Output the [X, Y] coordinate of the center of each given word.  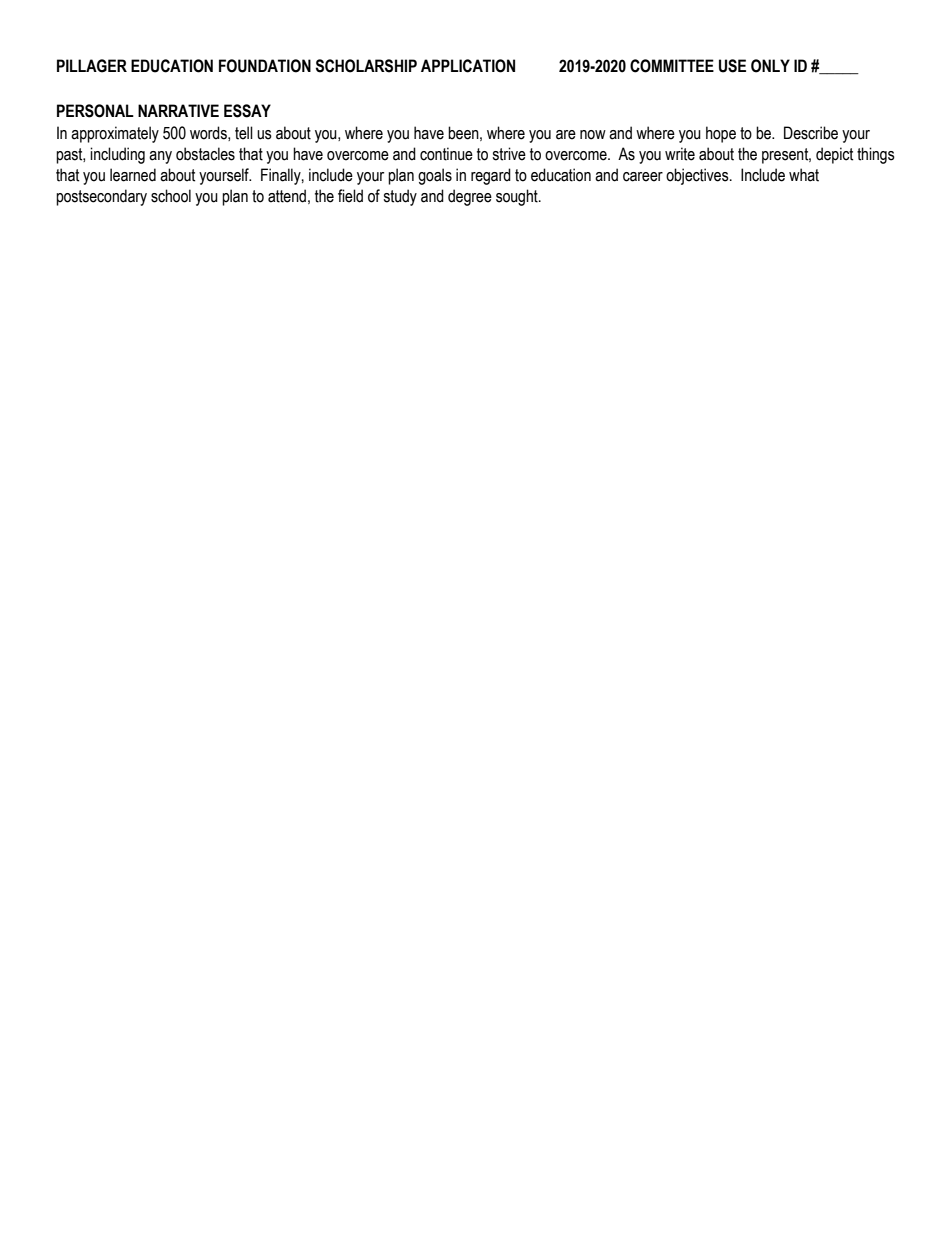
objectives [698, 176]
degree [470, 197]
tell [244, 133]
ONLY [770, 66]
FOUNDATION [265, 66]
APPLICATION [468, 66]
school [171, 196]
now [593, 135]
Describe [811, 133]
